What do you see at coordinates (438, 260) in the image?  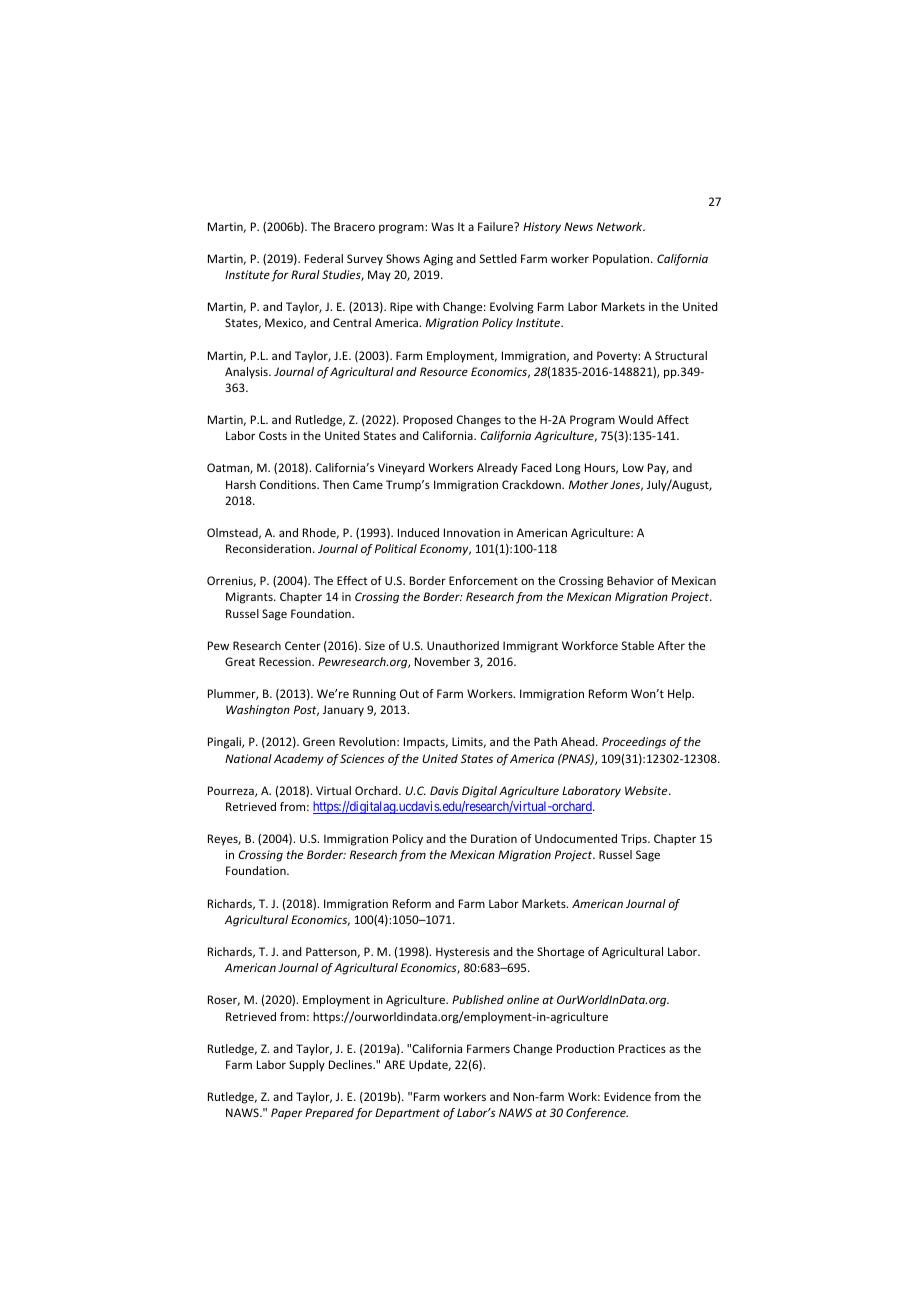 I see `Aging` at bounding box center [438, 260].
